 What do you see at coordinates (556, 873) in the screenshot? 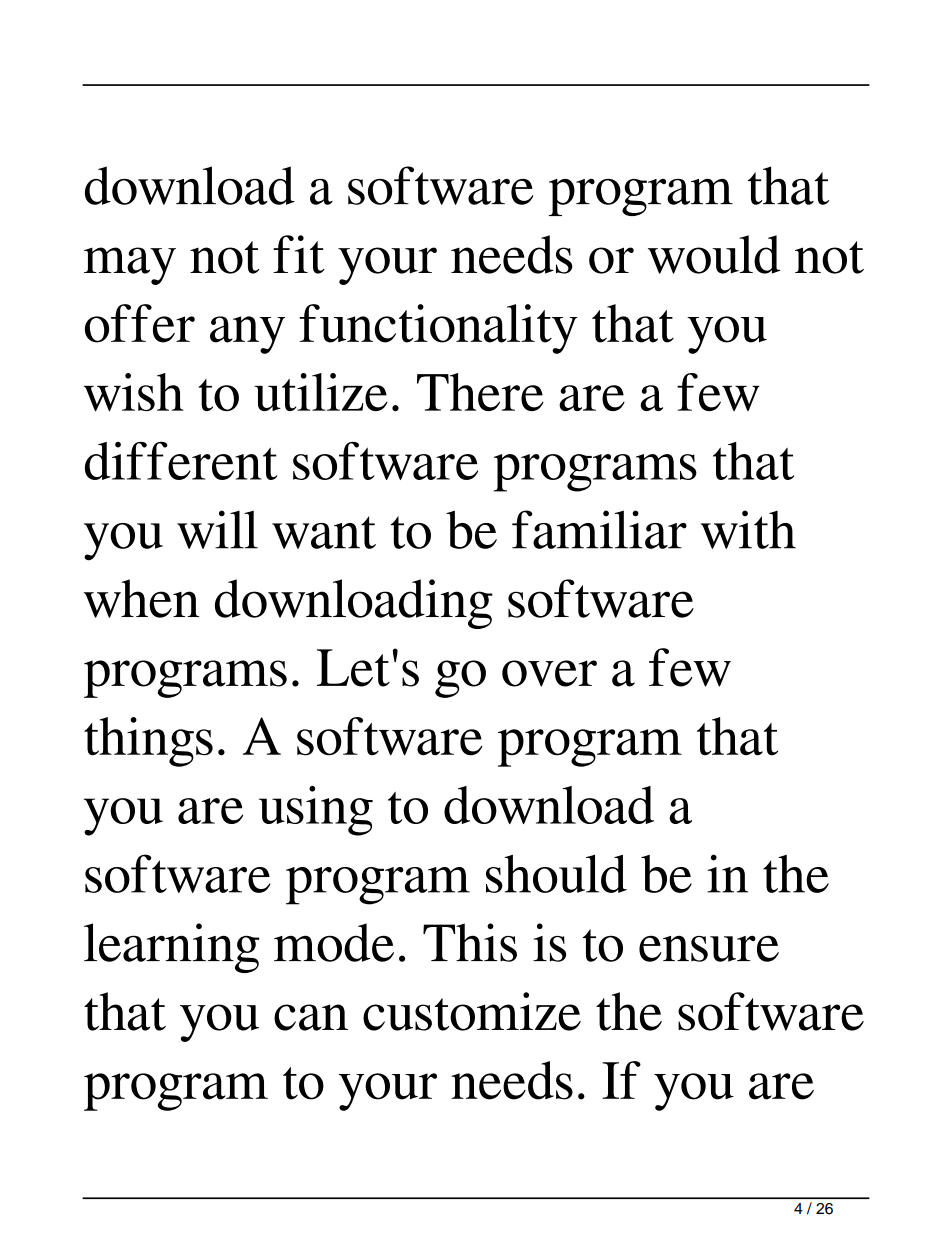
I see `should` at bounding box center [556, 873].
